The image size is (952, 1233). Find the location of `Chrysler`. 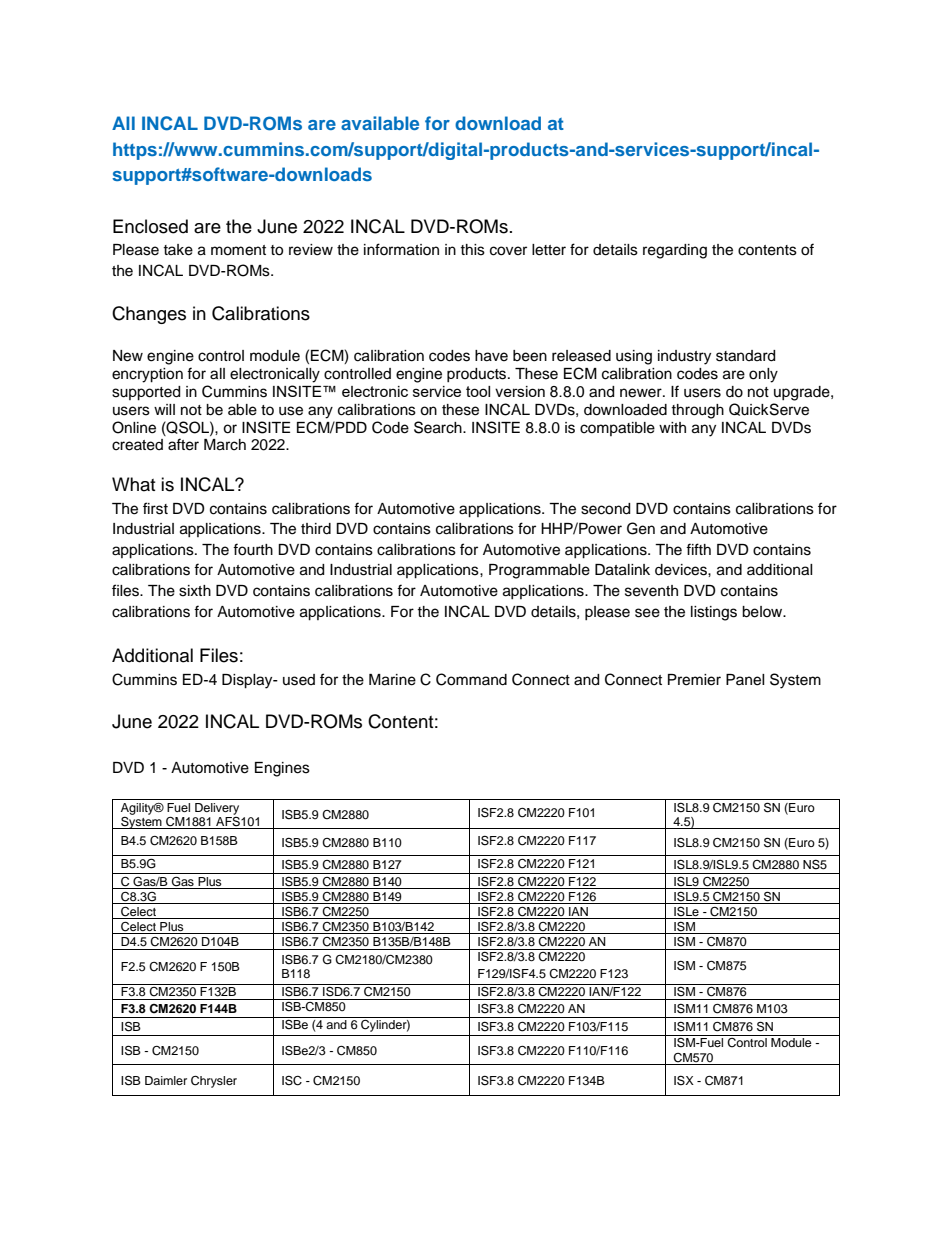

Chrysler is located at coordinates (214, 1082).
